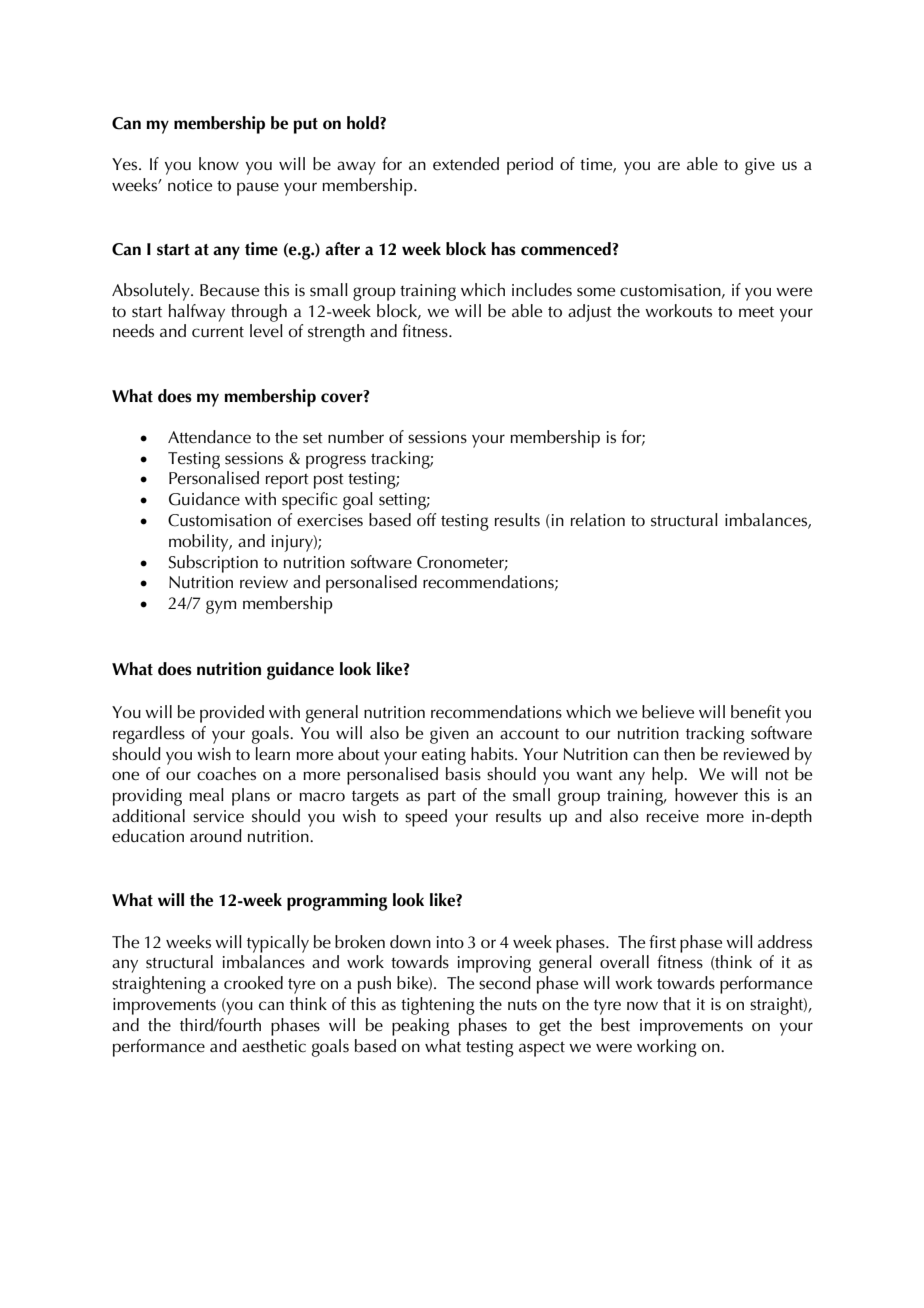 The height and width of the screenshot is (1308, 924). What do you see at coordinates (444, 756) in the screenshot?
I see `eating` at bounding box center [444, 756].
